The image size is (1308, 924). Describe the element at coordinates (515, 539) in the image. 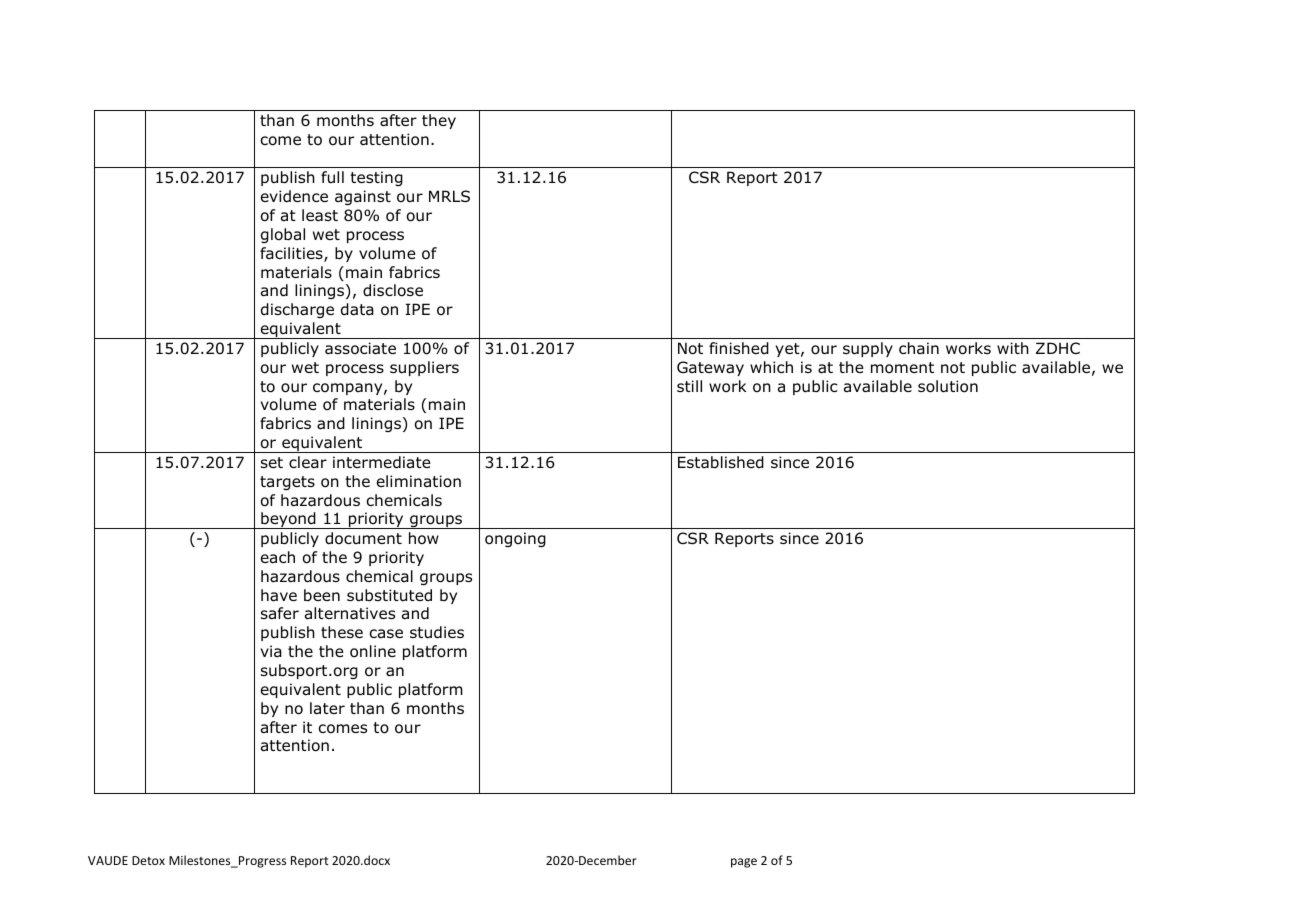

I see `ongoing` at that location.
